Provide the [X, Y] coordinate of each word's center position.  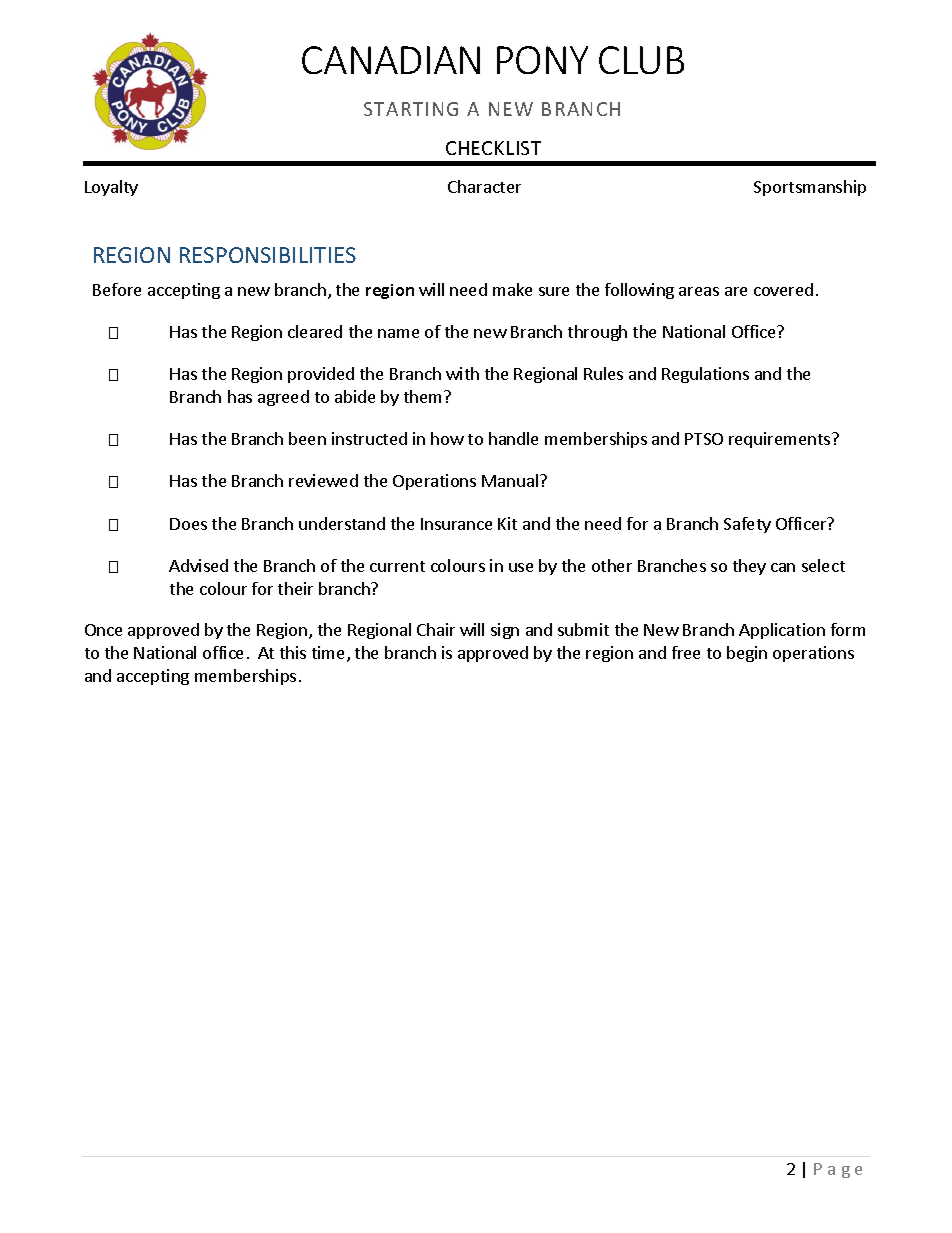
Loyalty [111, 188]
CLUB [641, 60]
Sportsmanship [810, 188]
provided [321, 375]
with [462, 373]
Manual [510, 480]
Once [103, 630]
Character [484, 186]
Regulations [705, 375]
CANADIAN [391, 60]
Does [188, 524]
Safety [747, 525]
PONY [542, 60]
